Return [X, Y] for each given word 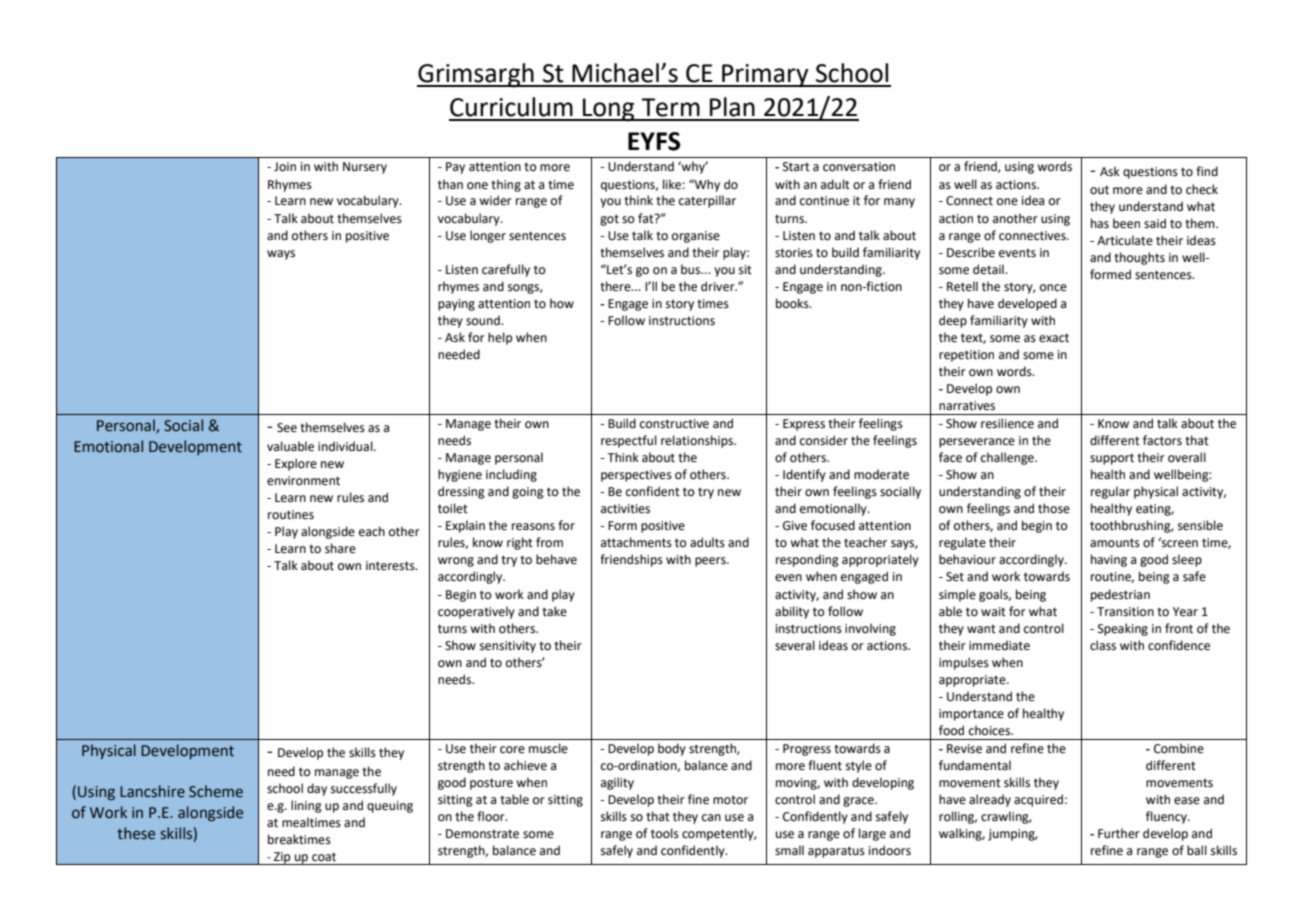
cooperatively [476, 612]
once [1053, 288]
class [1103, 645]
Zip [282, 858]
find [1207, 171]
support [1112, 459]
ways [281, 255]
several [795, 645]
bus [692, 269]
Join [285, 167]
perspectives [636, 476]
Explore [296, 464]
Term [670, 107]
